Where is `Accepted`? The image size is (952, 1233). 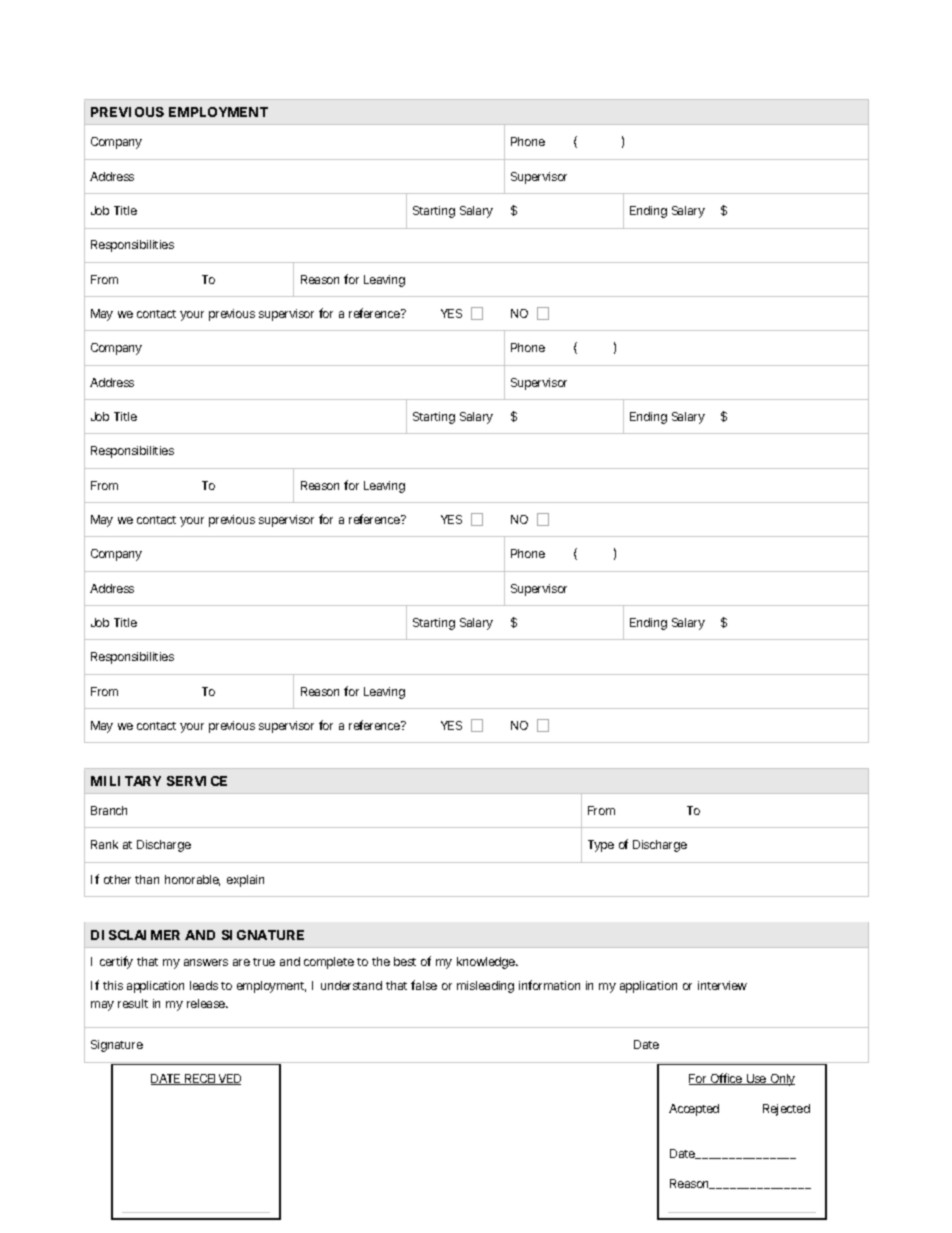 Accepted is located at coordinates (694, 1110).
